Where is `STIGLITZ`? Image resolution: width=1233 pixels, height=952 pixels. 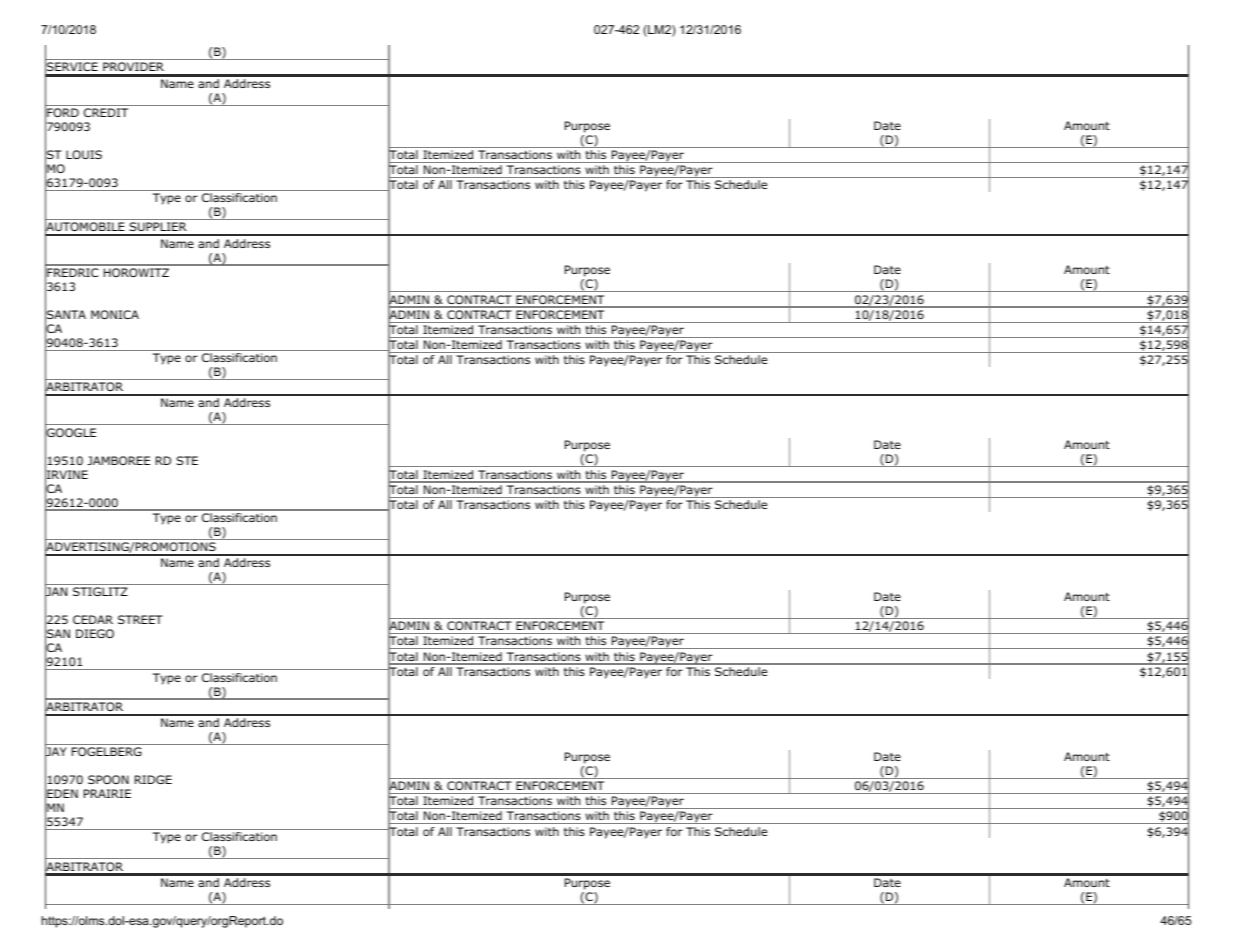 STIGLITZ is located at coordinates (100, 591).
